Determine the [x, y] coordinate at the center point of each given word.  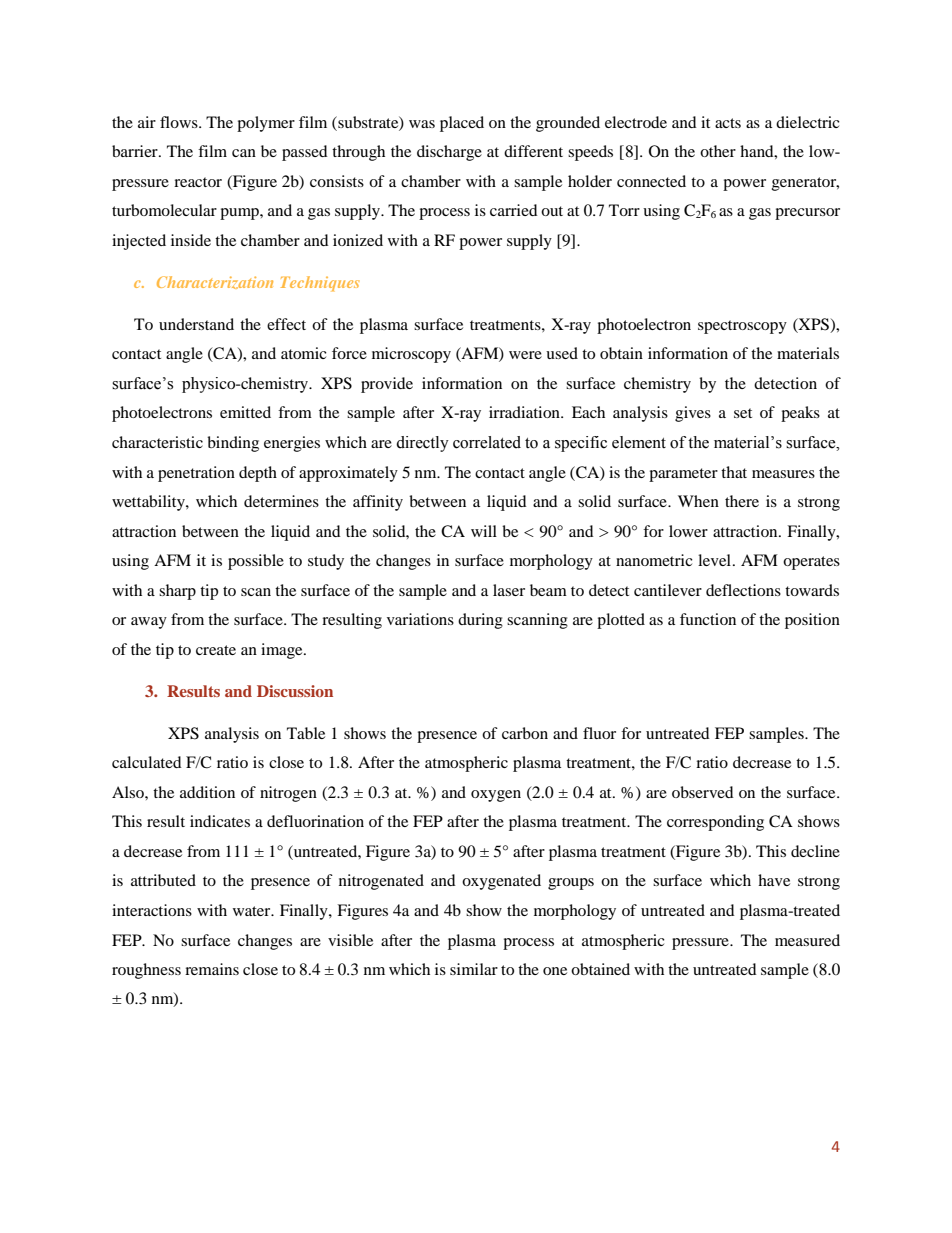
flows [180, 122]
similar [474, 969]
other [718, 151]
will [484, 531]
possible [256, 562]
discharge [449, 153]
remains [212, 969]
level [716, 560]
